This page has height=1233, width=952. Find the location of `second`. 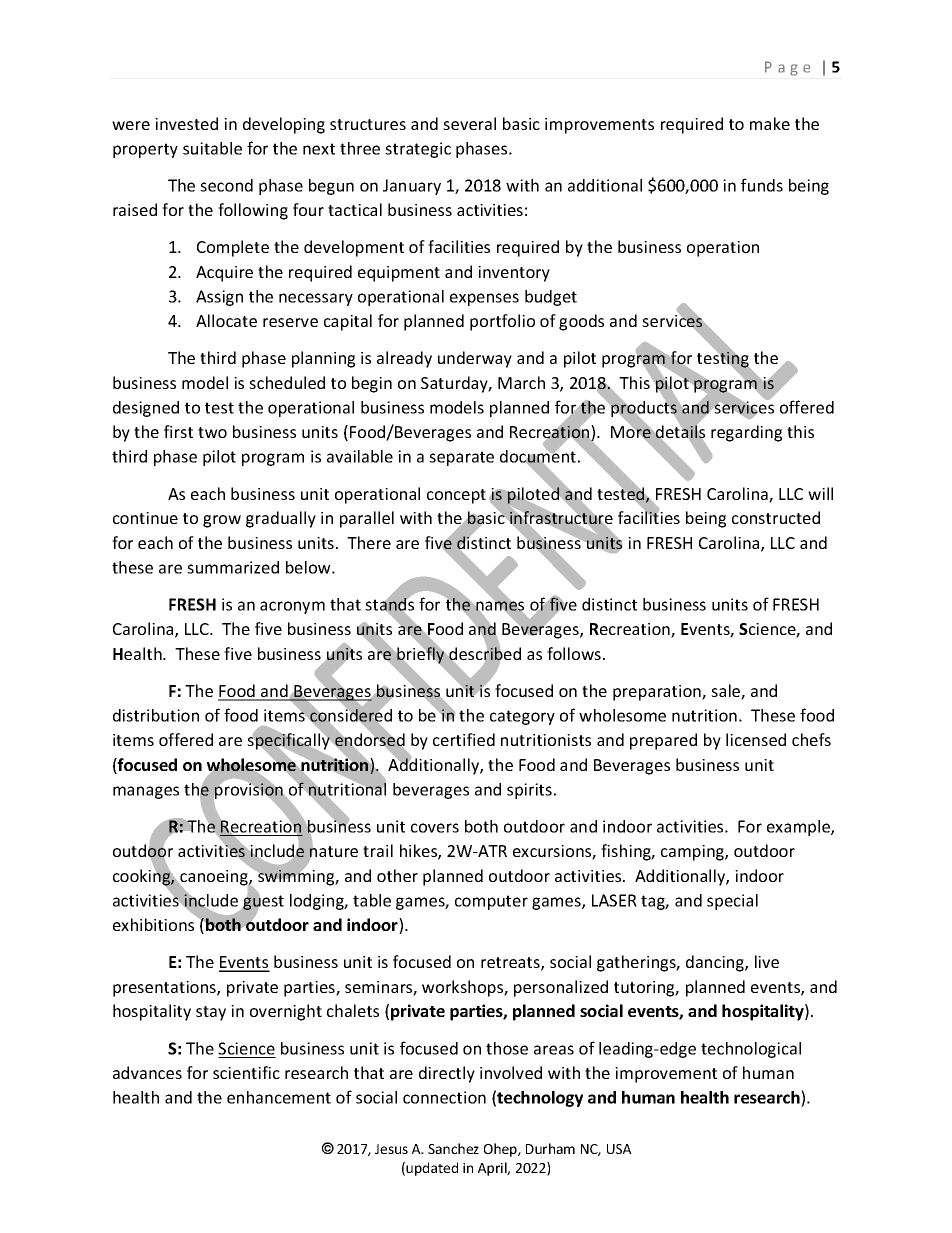

second is located at coordinates (226, 185).
